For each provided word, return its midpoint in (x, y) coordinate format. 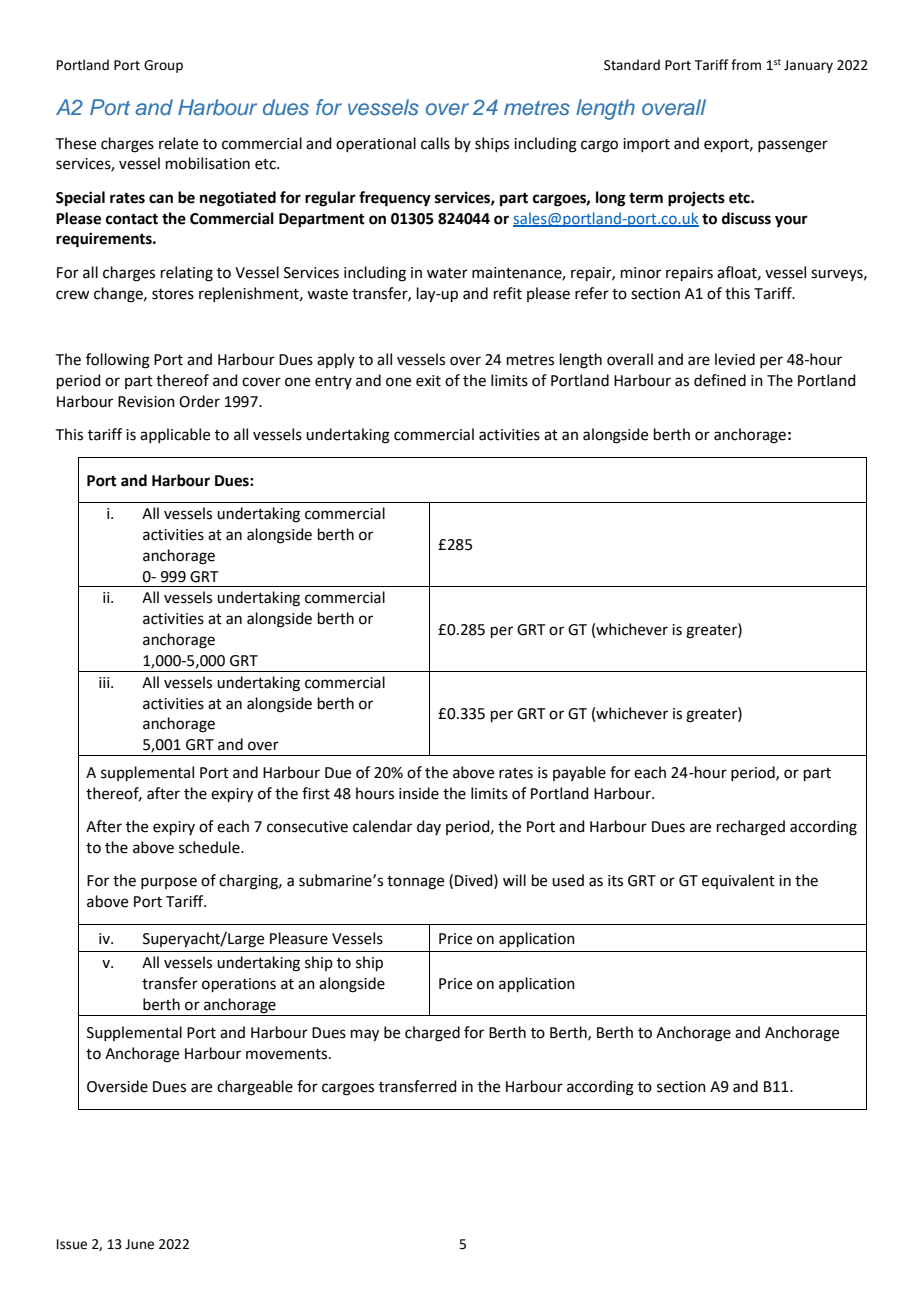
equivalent (738, 881)
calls (435, 143)
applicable (175, 435)
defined (720, 380)
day (429, 827)
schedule (210, 847)
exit (428, 381)
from (746, 65)
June (139, 1244)
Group (163, 66)
